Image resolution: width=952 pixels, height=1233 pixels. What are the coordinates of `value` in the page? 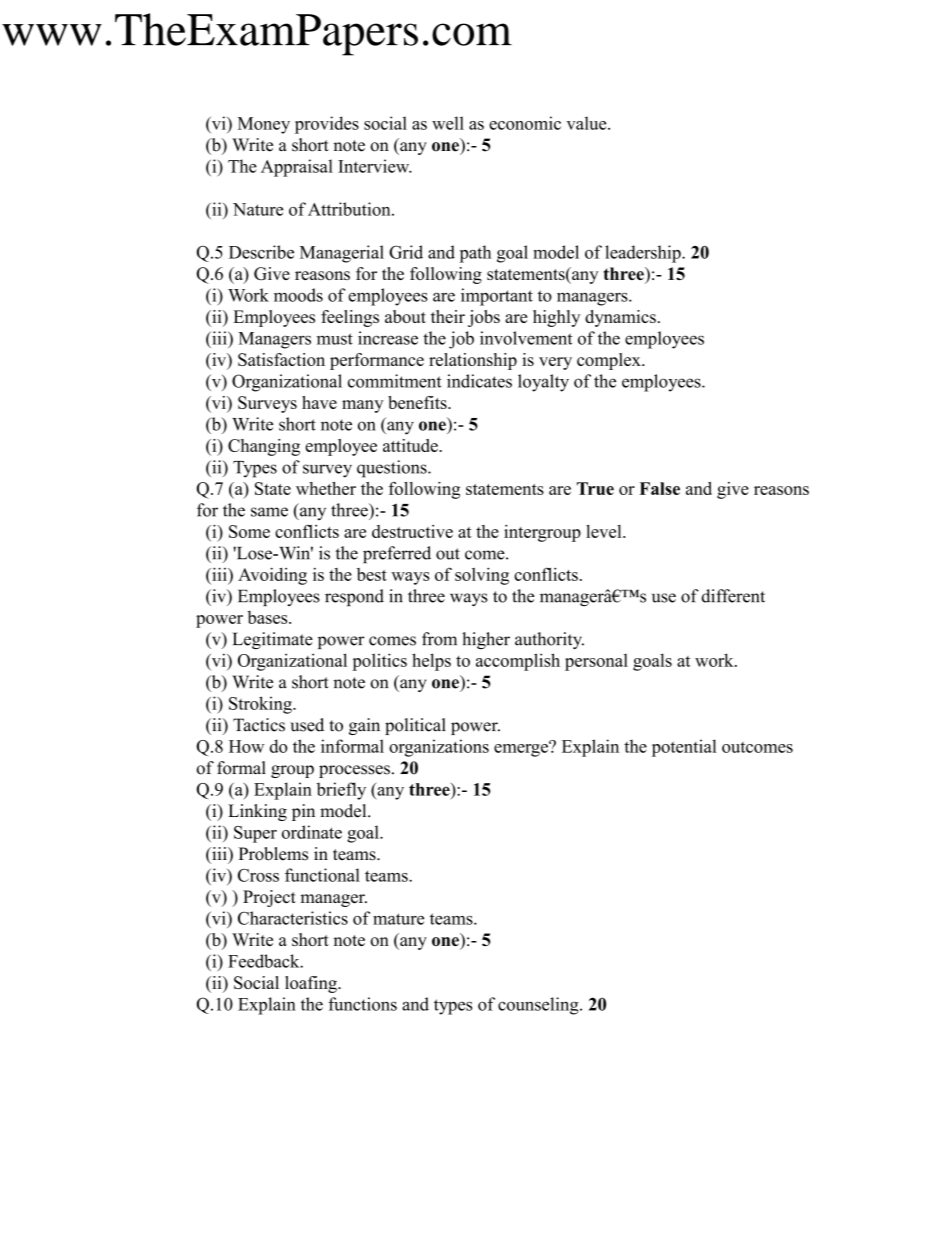 It's located at (588, 123).
